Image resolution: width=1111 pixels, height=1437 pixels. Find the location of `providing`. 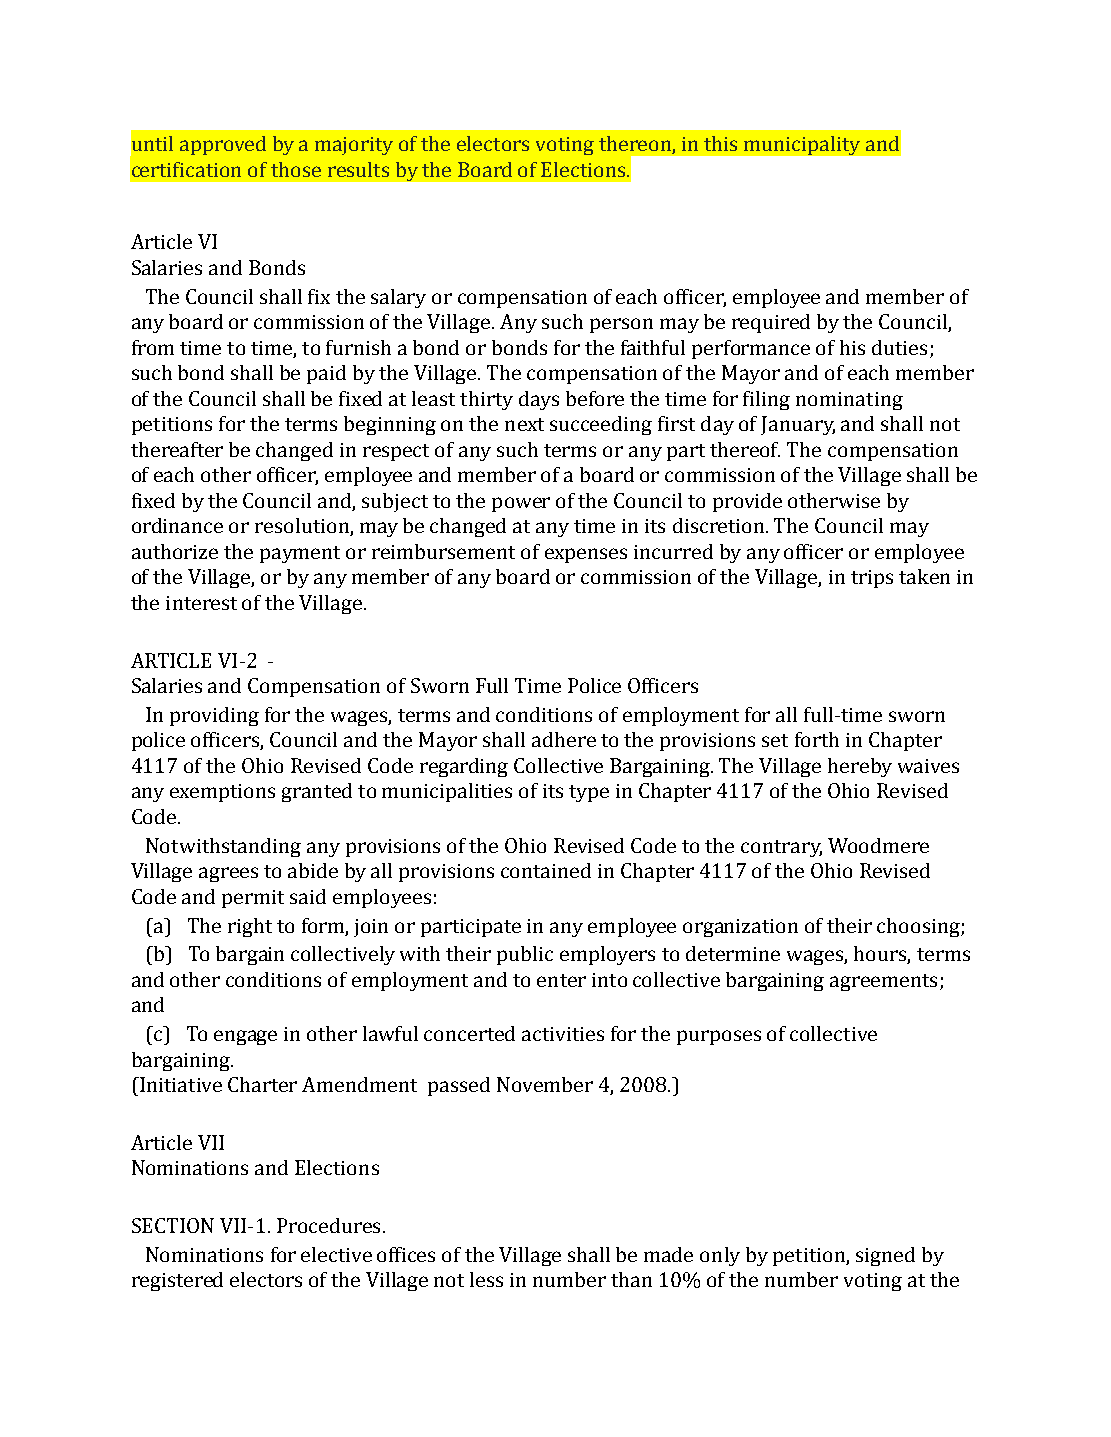

providing is located at coordinates (214, 716).
